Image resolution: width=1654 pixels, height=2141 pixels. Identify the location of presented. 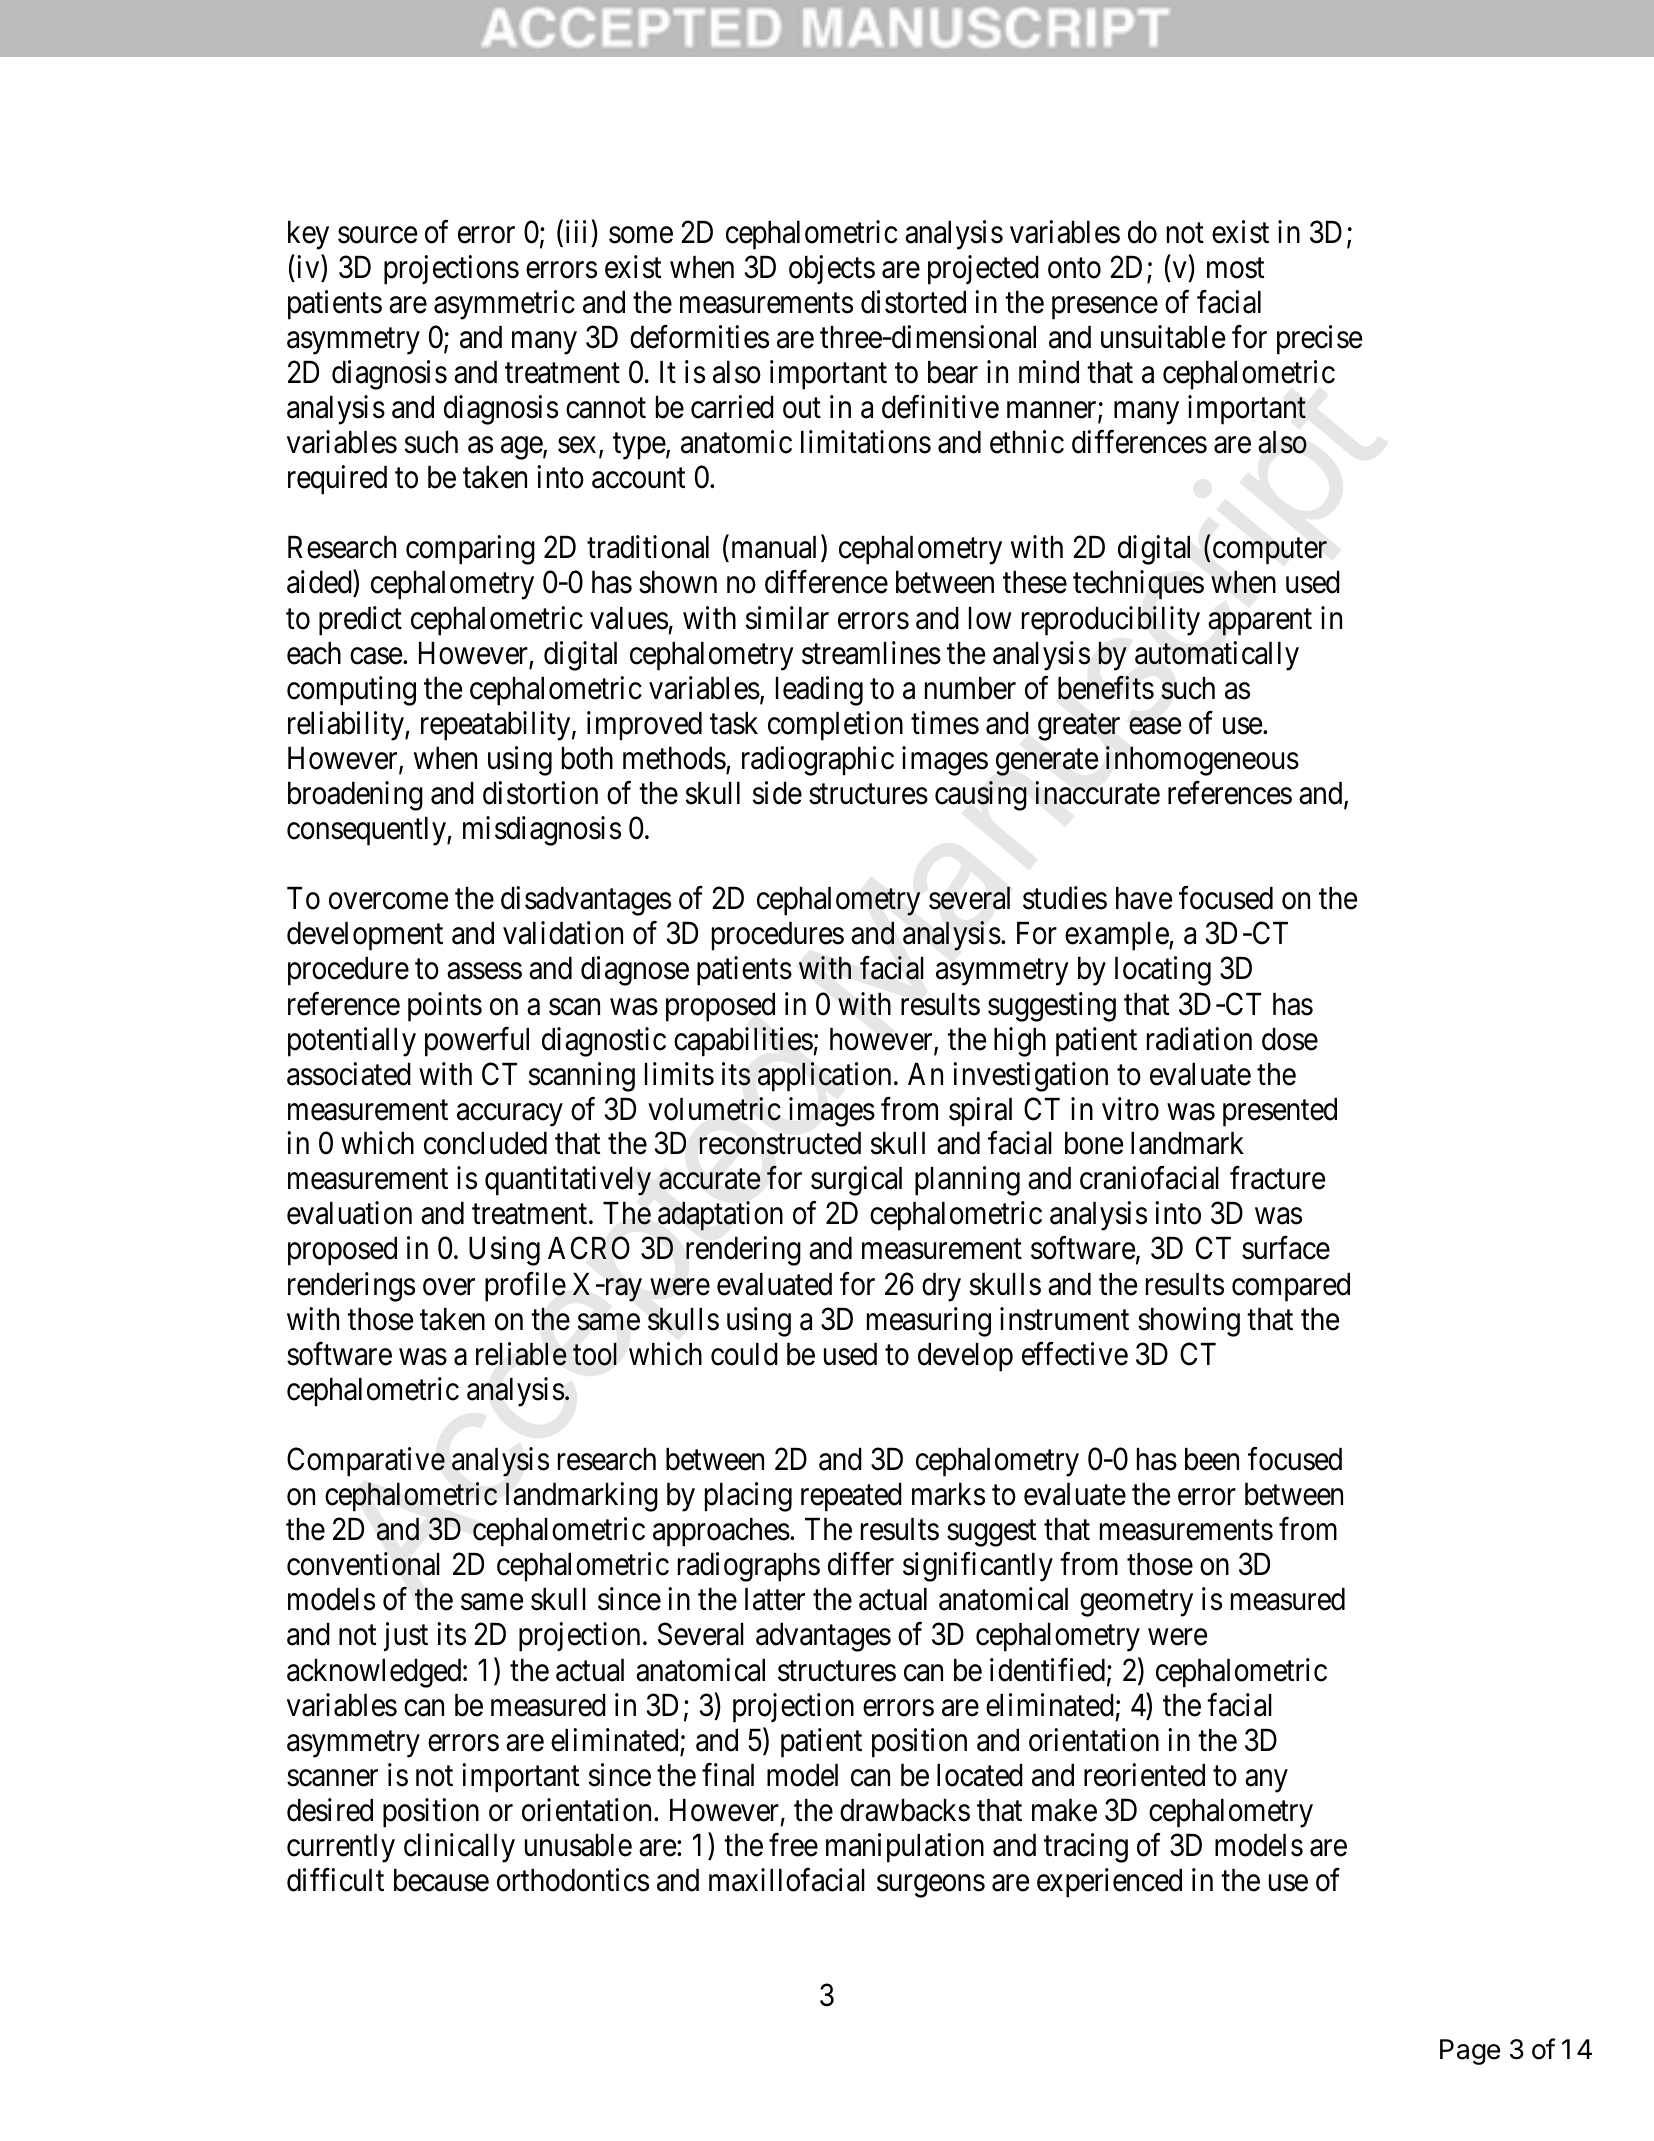
(1280, 1112).
